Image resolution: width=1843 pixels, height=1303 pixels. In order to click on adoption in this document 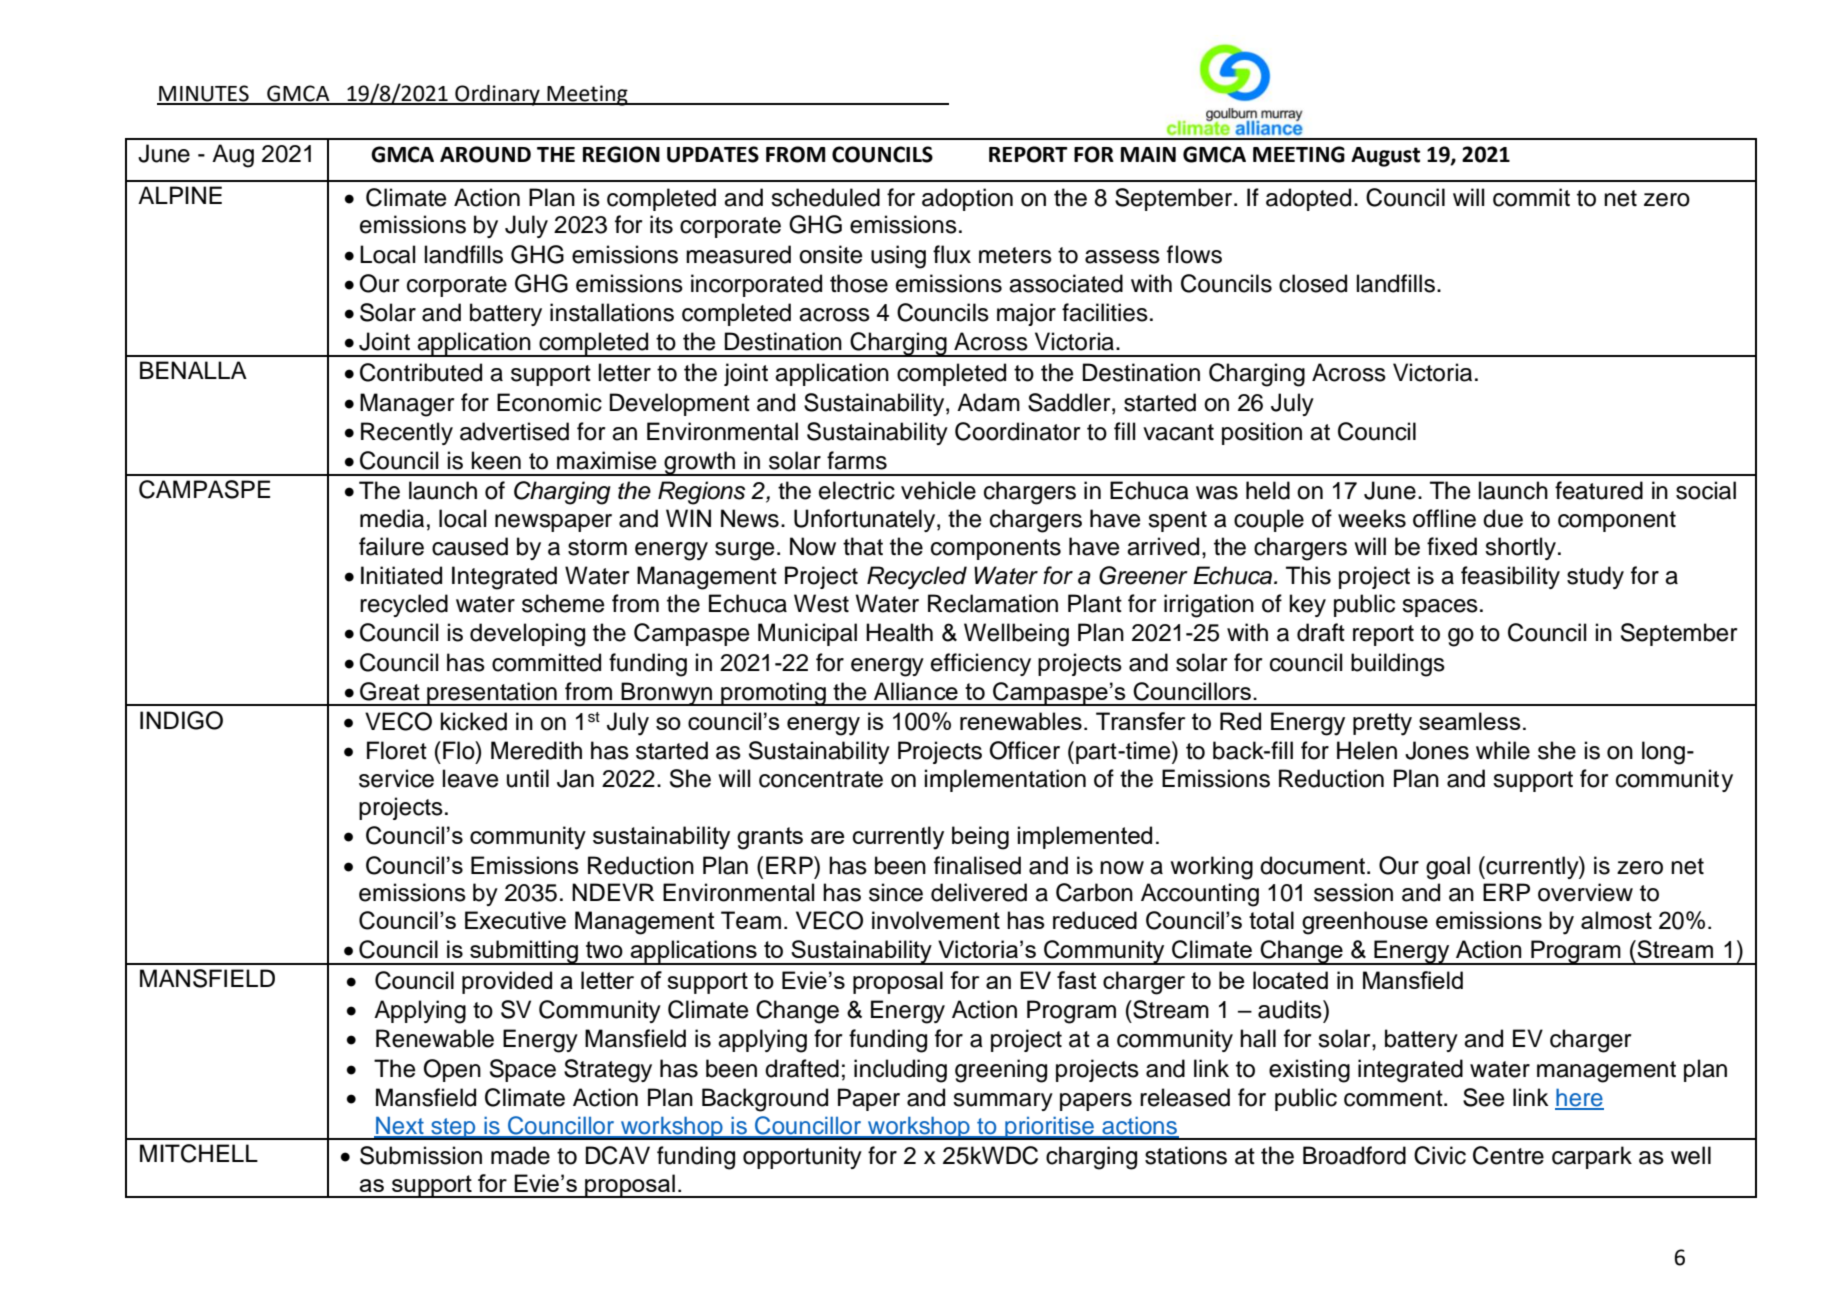, I will do `click(967, 199)`.
